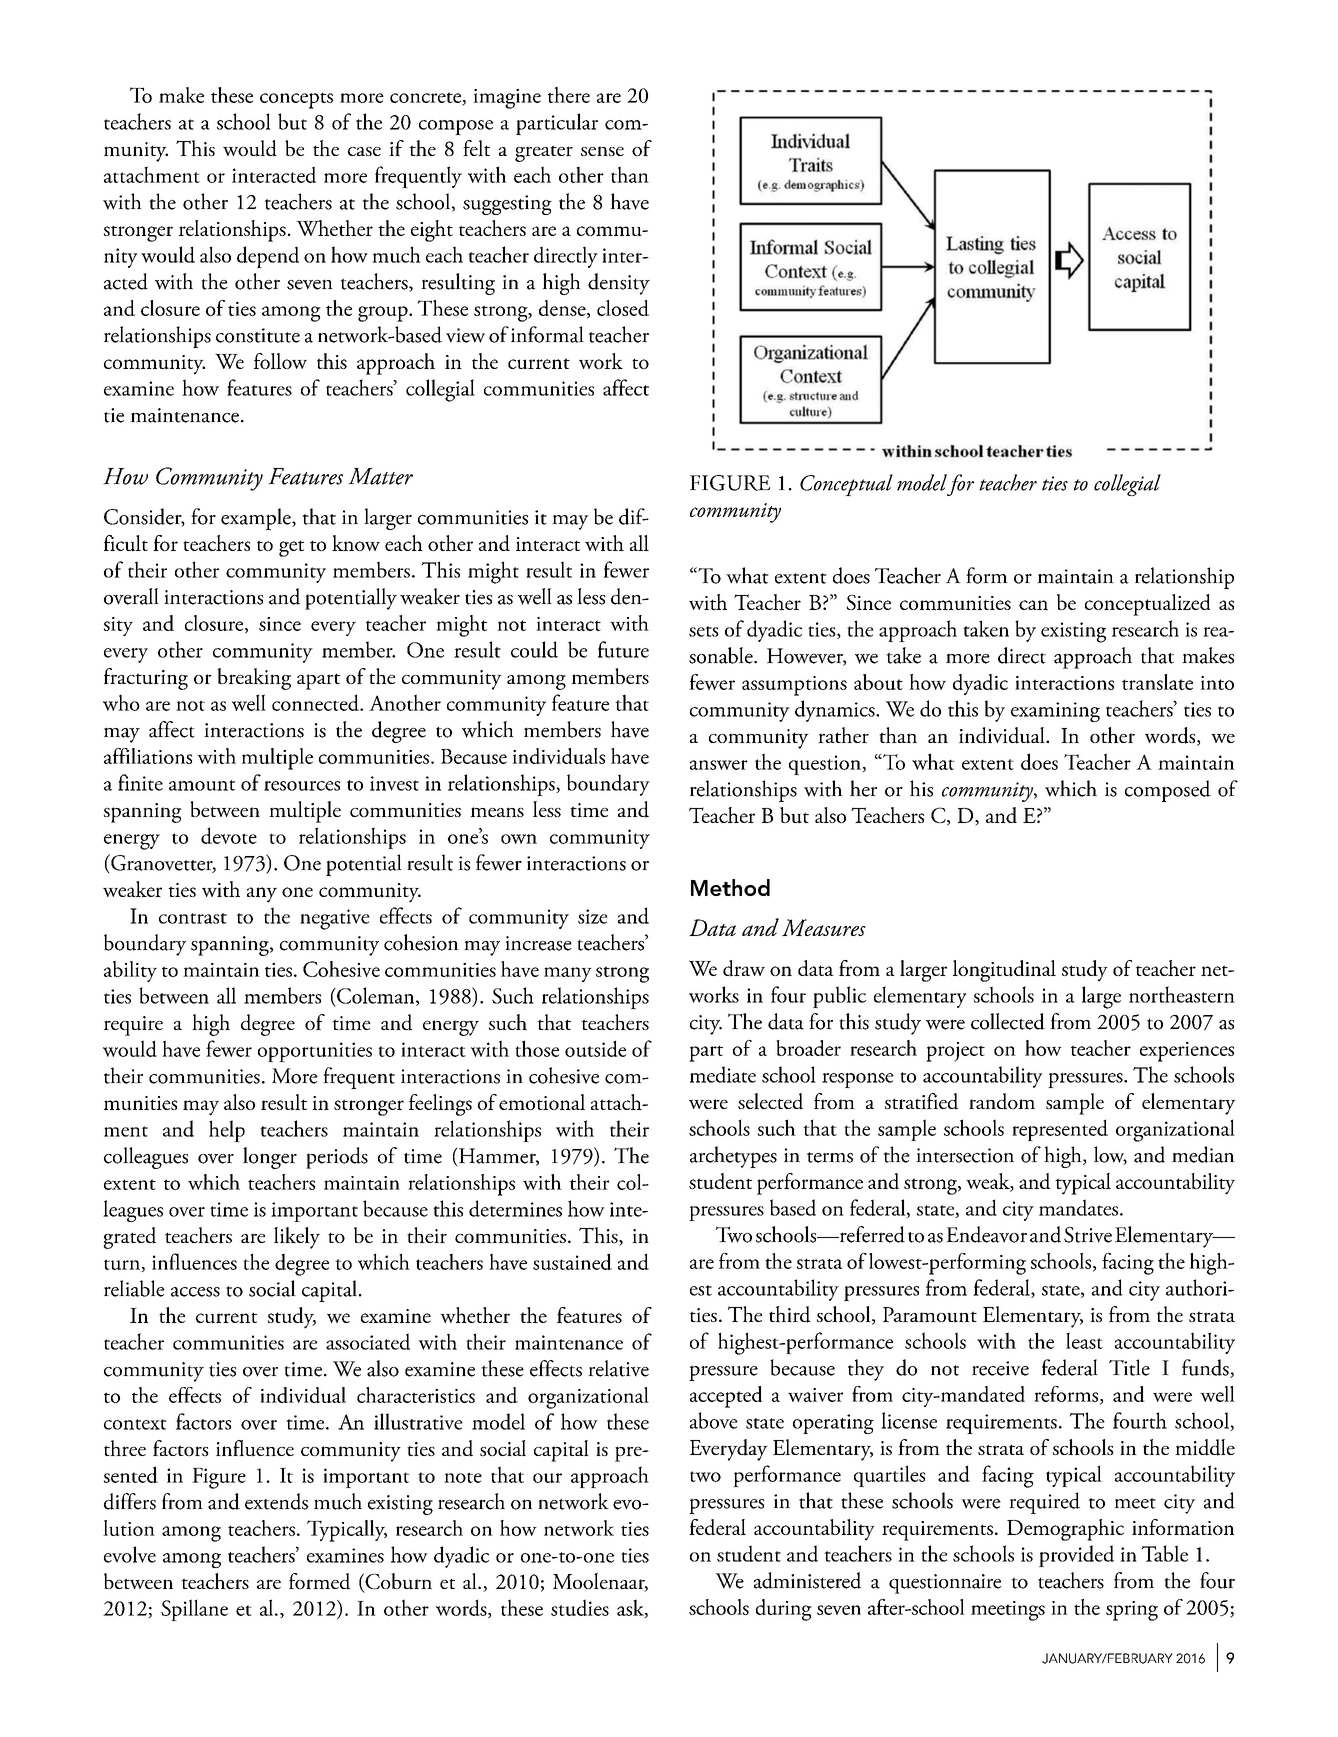  I want to click on ask, so click(631, 1608).
